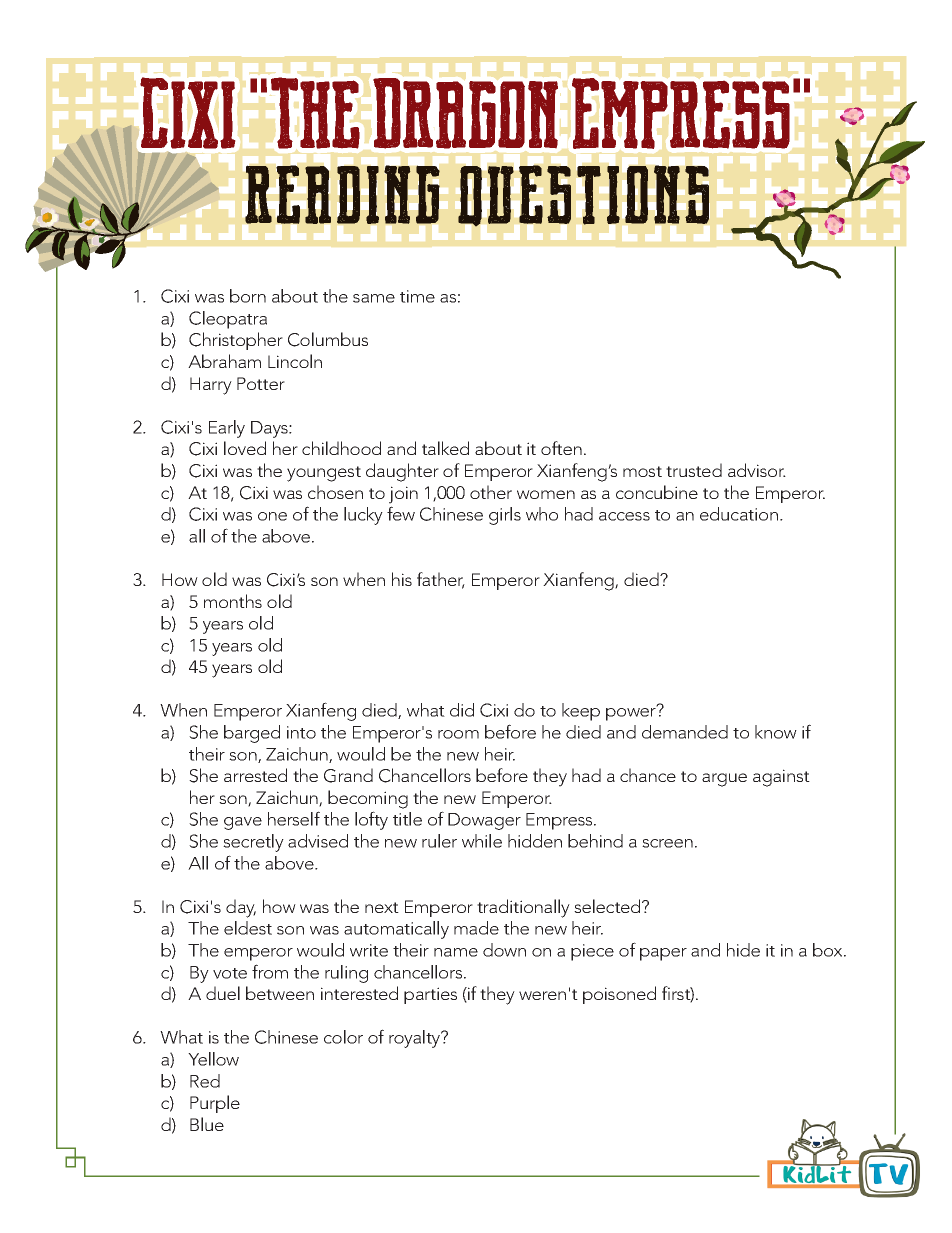  Describe the element at coordinates (253, 843) in the screenshot. I see `secretly` at that location.
